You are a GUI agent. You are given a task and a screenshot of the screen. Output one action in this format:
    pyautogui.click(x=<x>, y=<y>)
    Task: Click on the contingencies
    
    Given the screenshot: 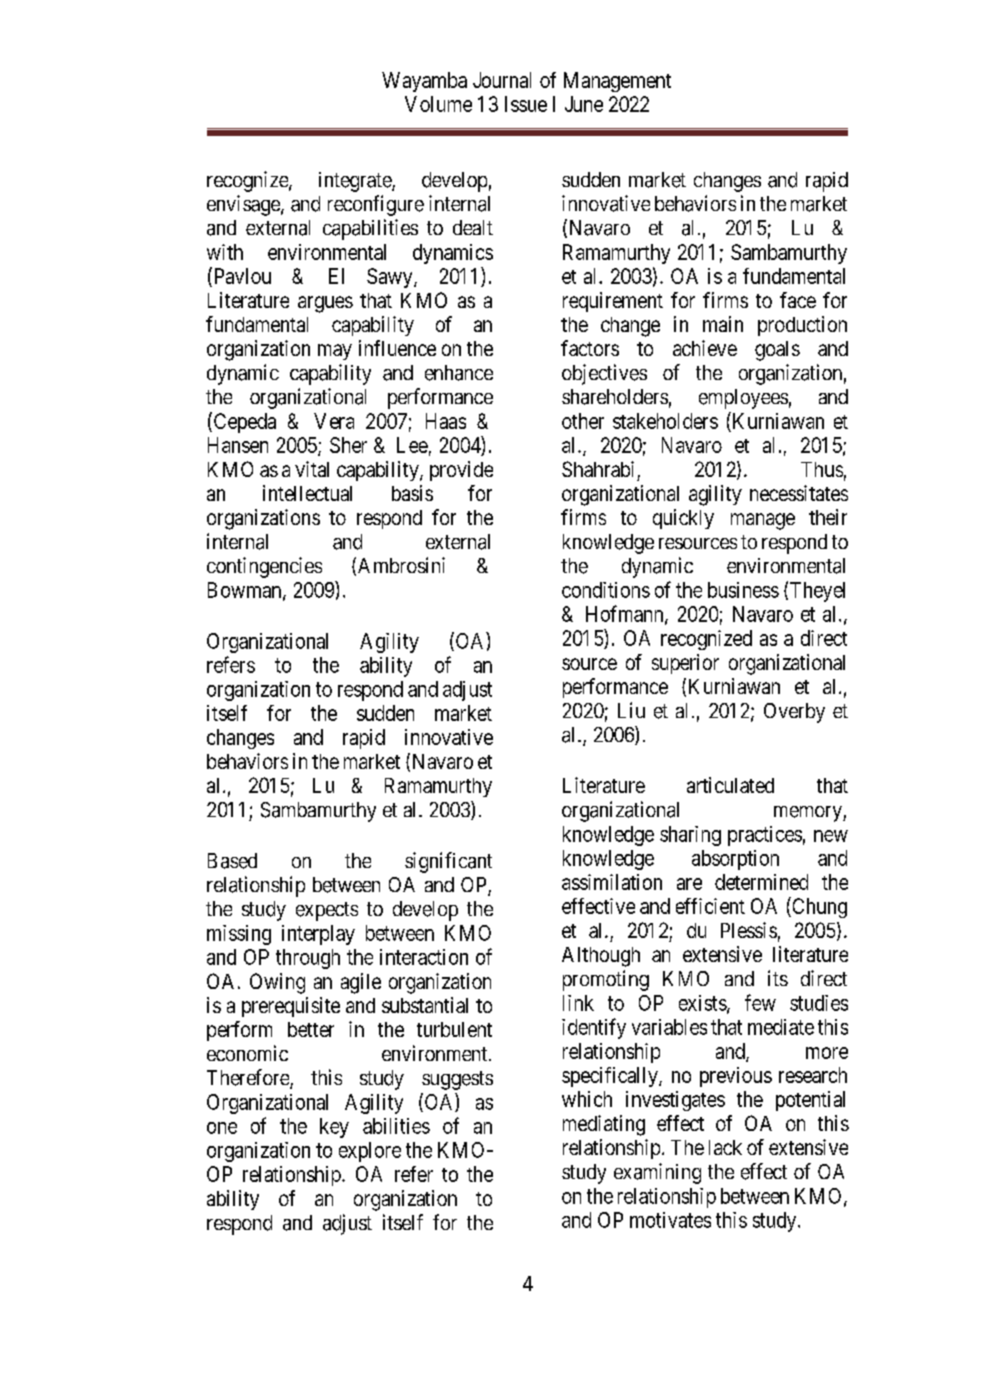 What is the action you would take?
    pyautogui.click(x=264, y=567)
